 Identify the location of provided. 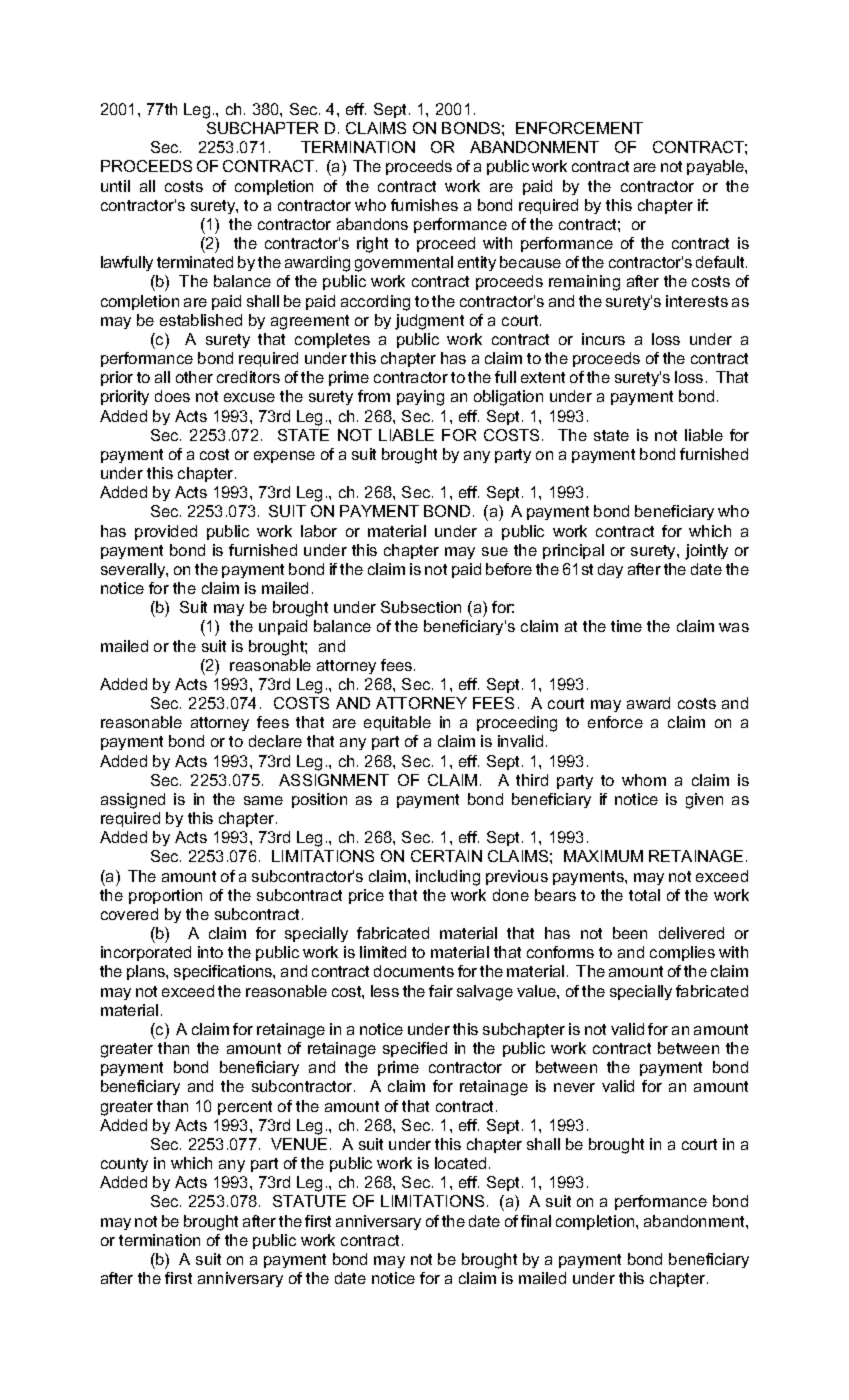
(166, 532).
